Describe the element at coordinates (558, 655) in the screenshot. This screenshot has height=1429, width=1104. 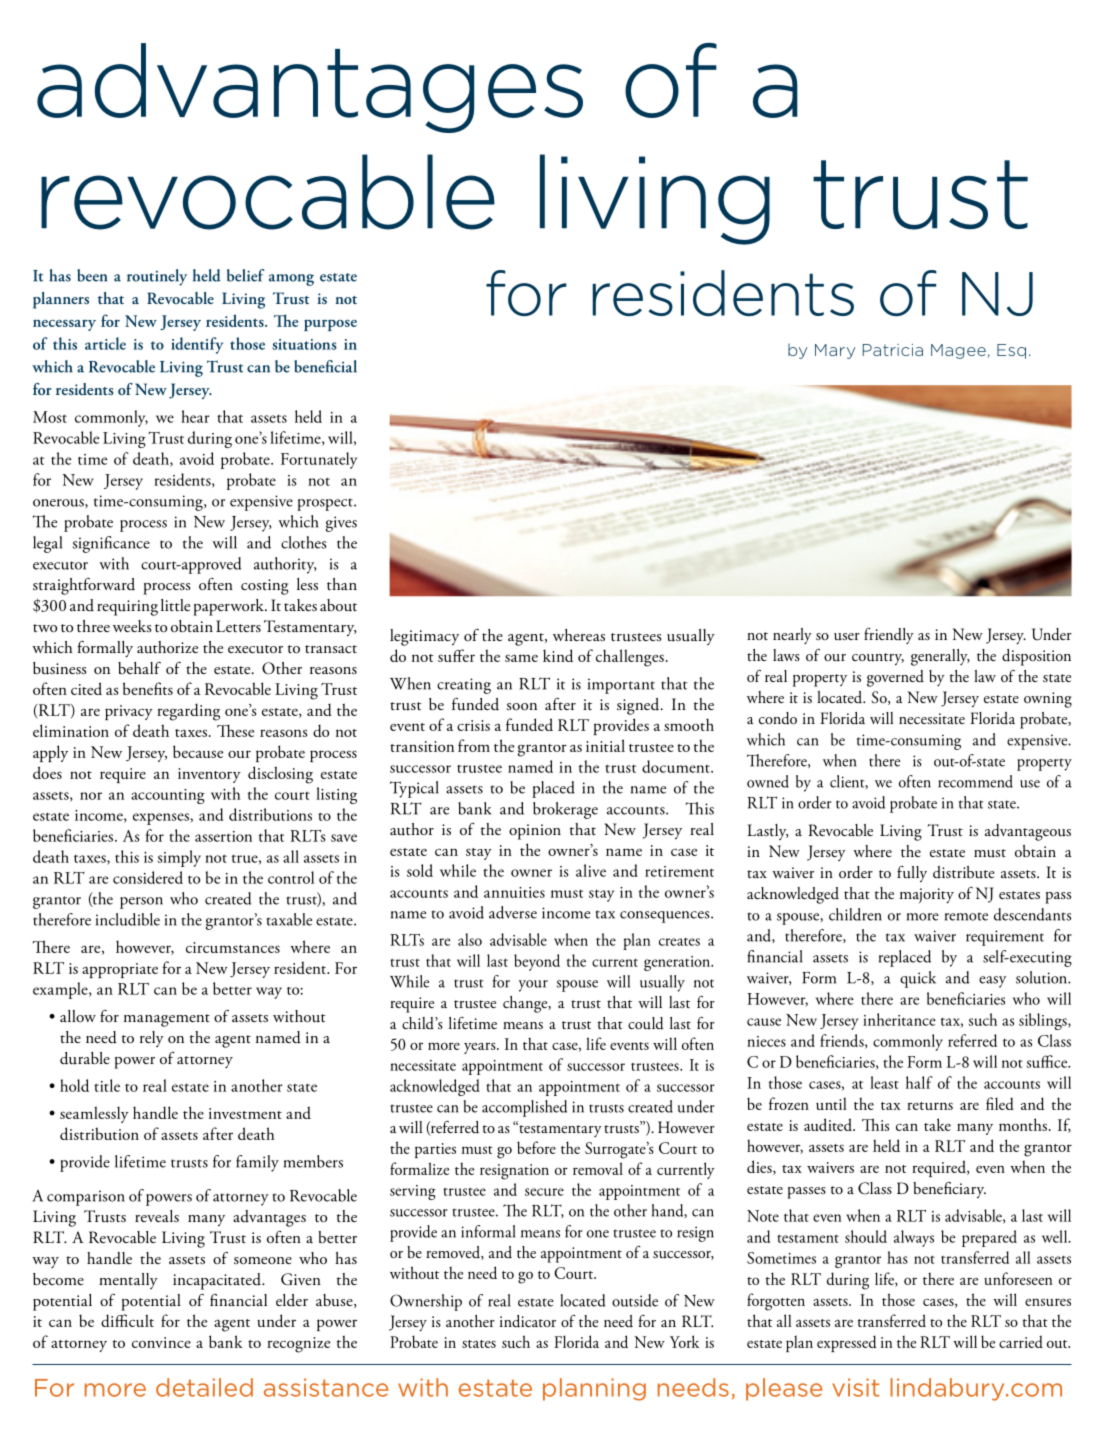
I see `kind` at that location.
